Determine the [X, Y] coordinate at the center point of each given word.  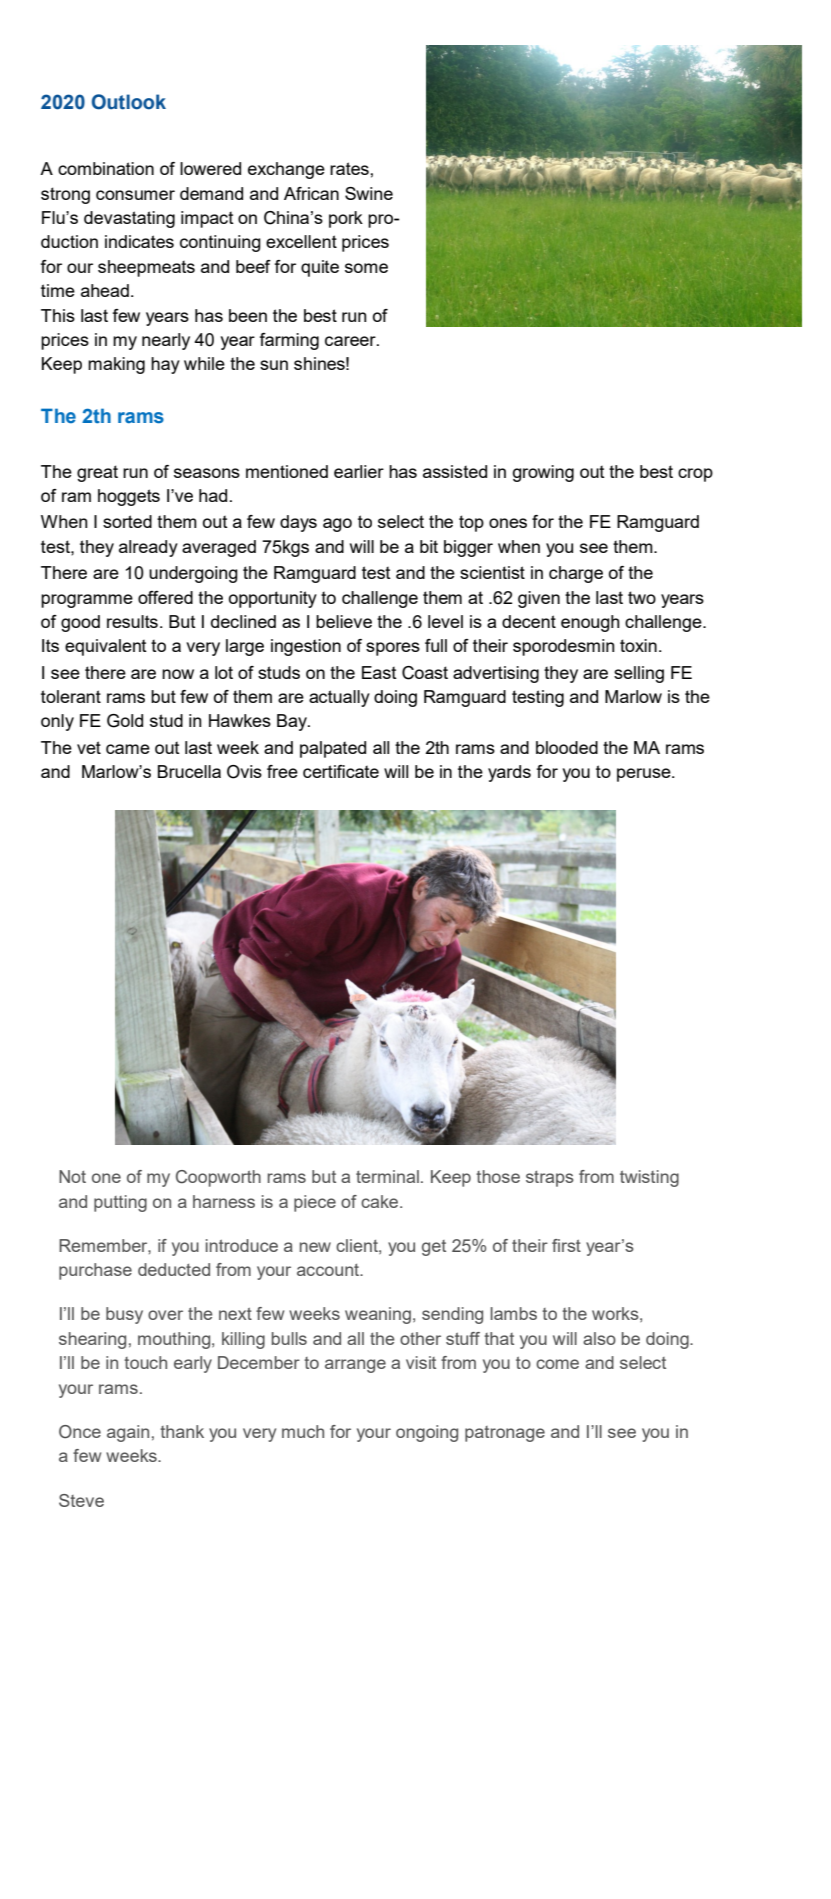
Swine [369, 193]
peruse [645, 775]
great [97, 473]
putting [120, 1203]
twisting [649, 1178]
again [128, 1433]
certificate [341, 771]
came [128, 749]
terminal [387, 1176]
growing [543, 473]
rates [350, 168]
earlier [359, 471]
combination [106, 168]
